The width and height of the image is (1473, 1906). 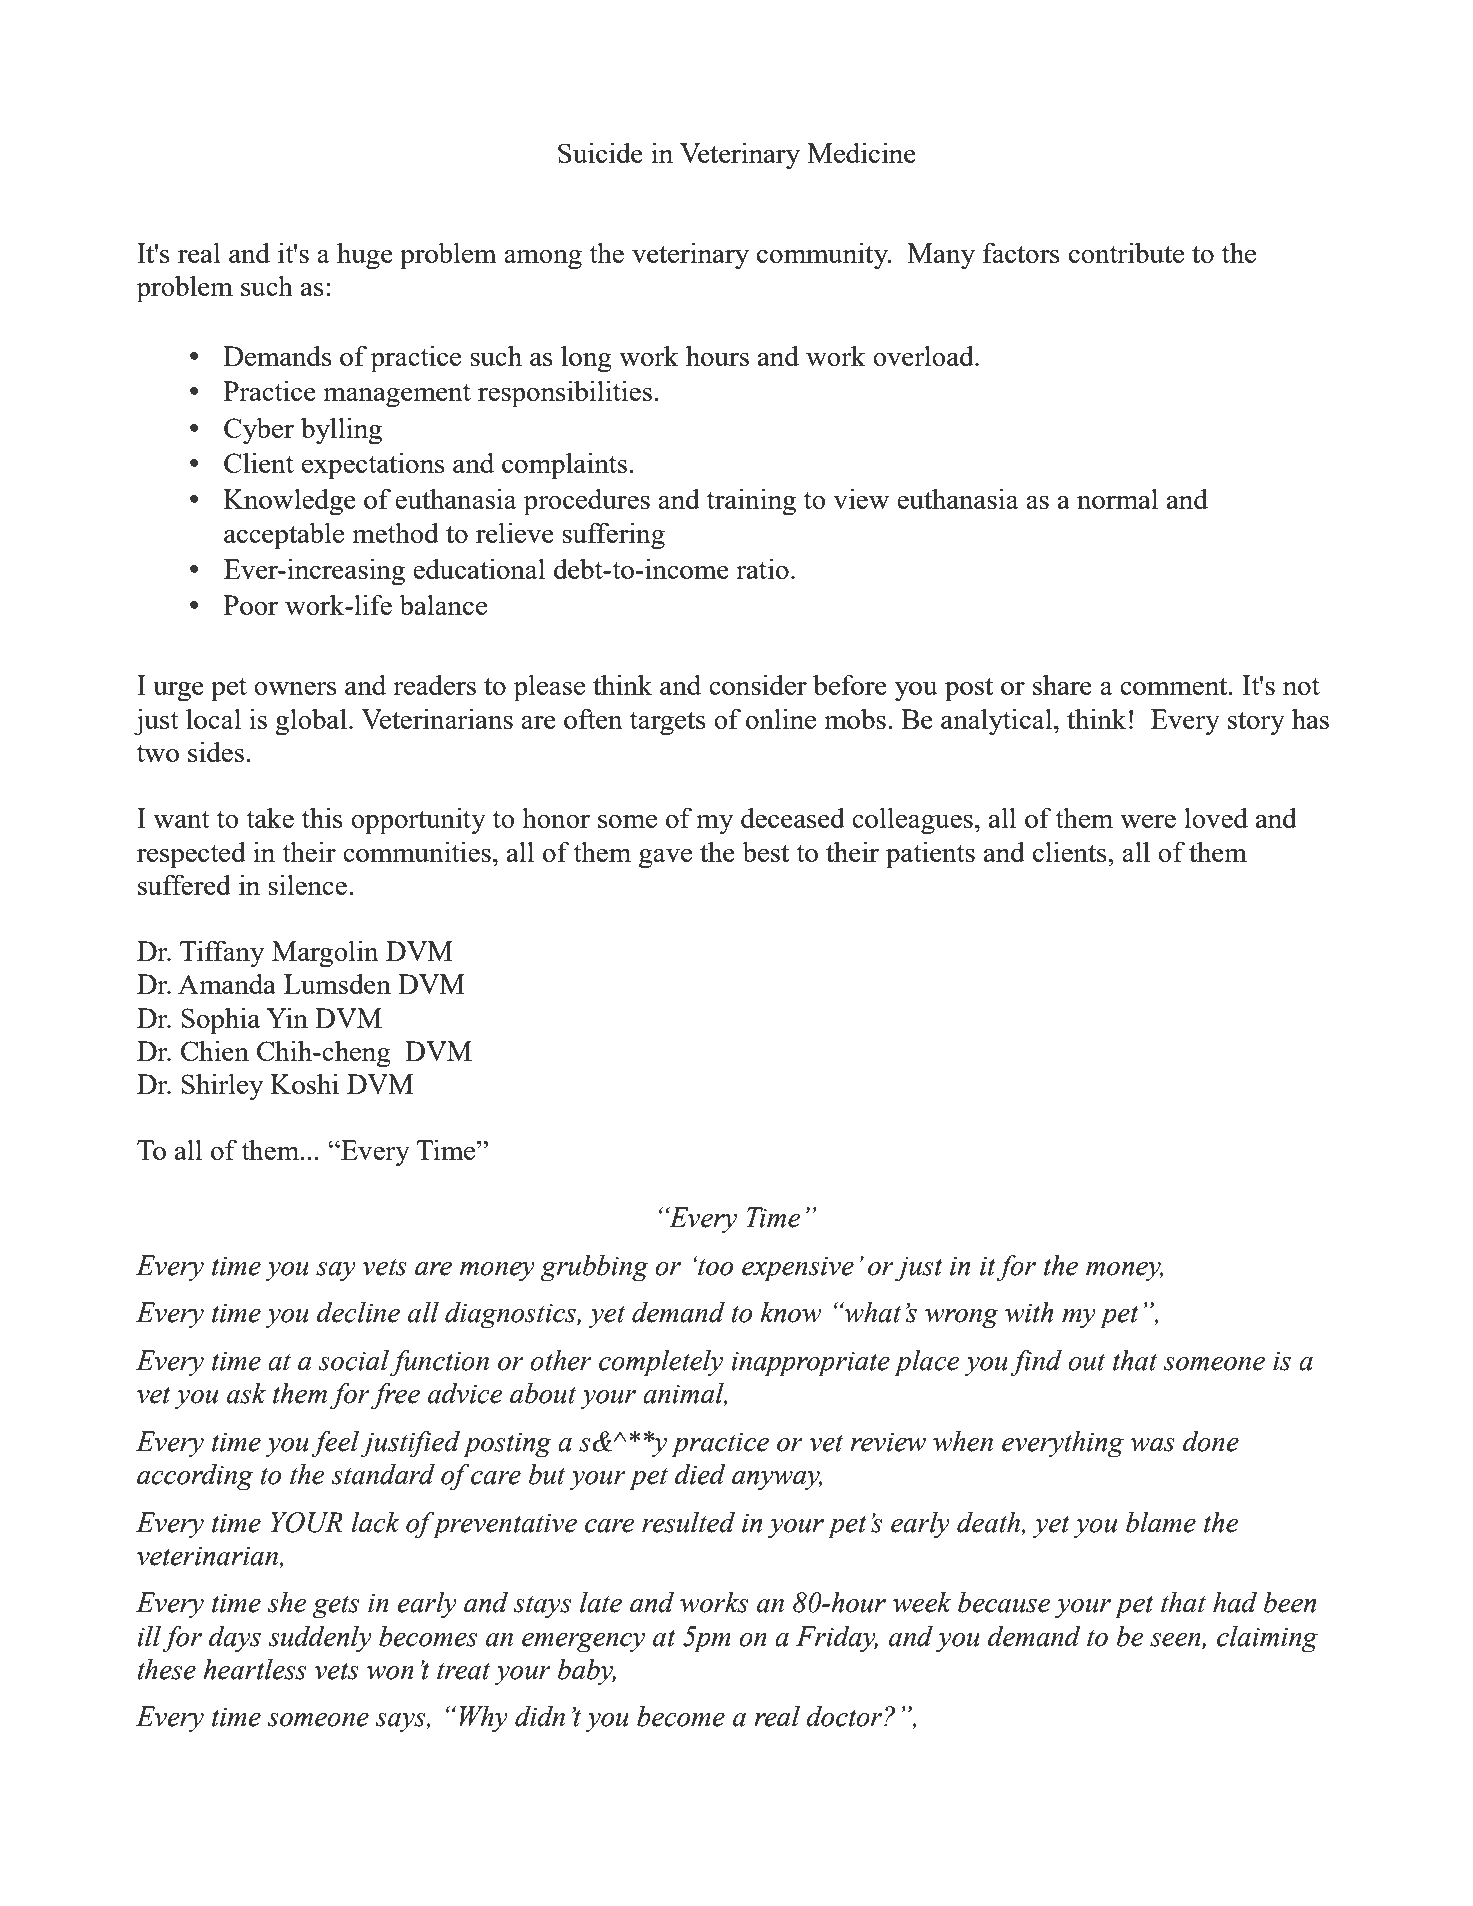 I want to click on contribute, so click(x=1126, y=252).
